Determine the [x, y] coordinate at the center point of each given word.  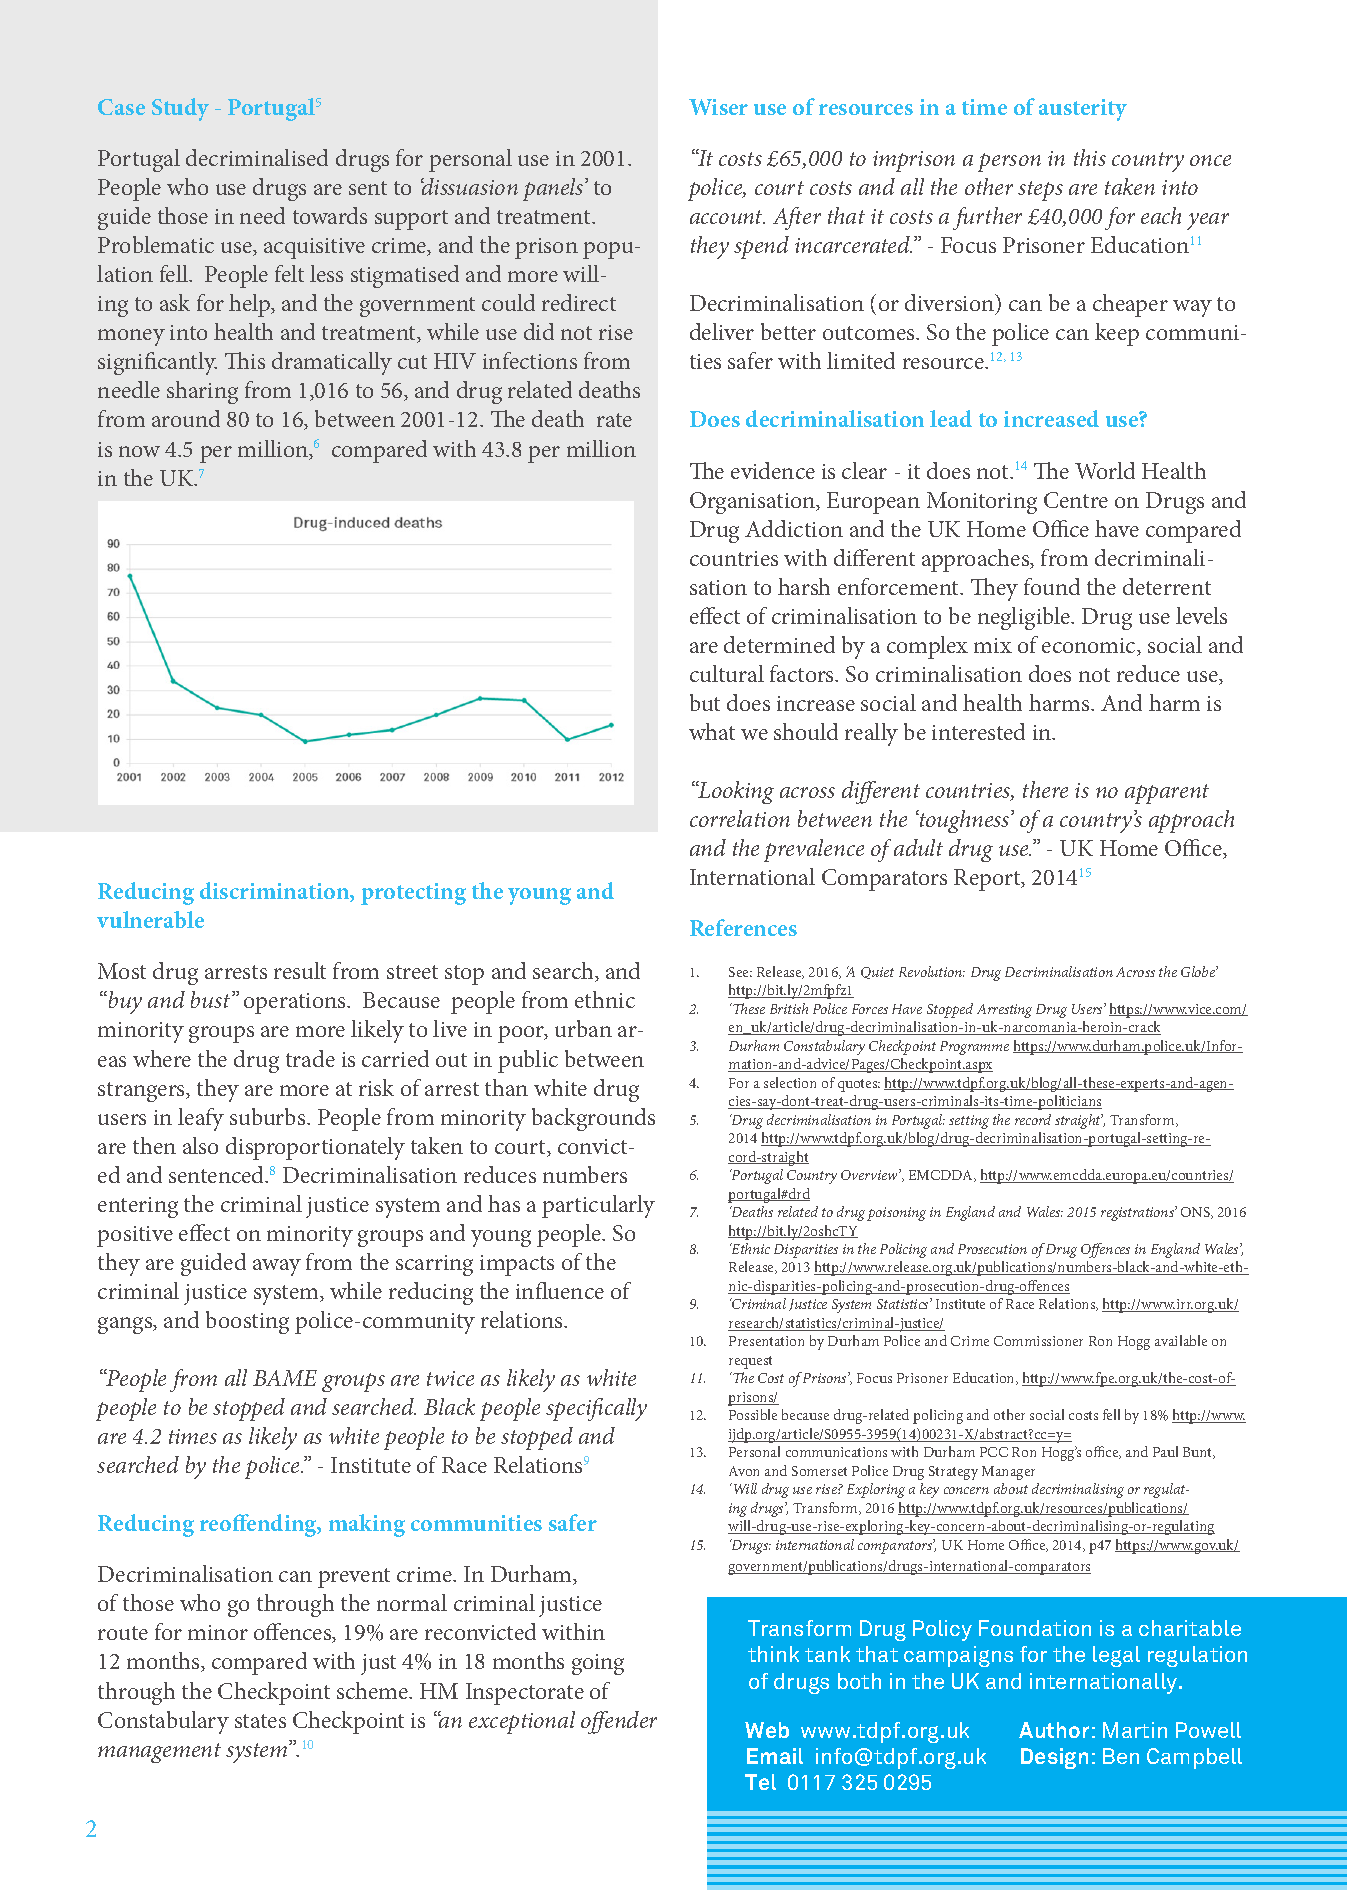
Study [180, 109]
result [300, 970]
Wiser [718, 107]
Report [988, 880]
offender [619, 1722]
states [260, 1721]
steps [1040, 191]
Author [1054, 1730]
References [743, 927]
